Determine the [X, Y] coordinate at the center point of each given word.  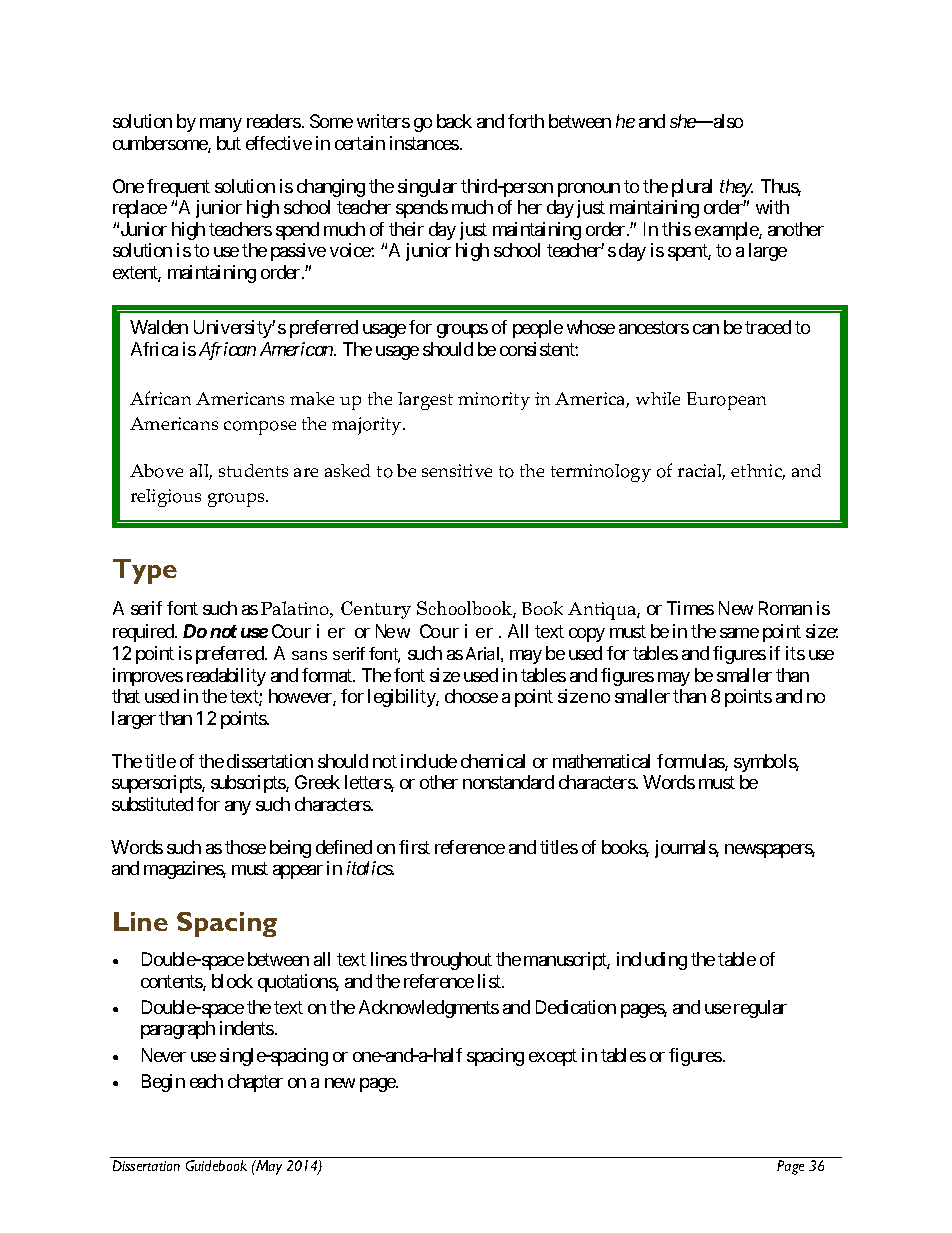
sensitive [457, 470]
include [429, 761]
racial [701, 472]
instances [424, 143]
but [229, 143]
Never [164, 1055]
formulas [691, 762]
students [253, 470]
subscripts [249, 784]
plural [692, 188]
